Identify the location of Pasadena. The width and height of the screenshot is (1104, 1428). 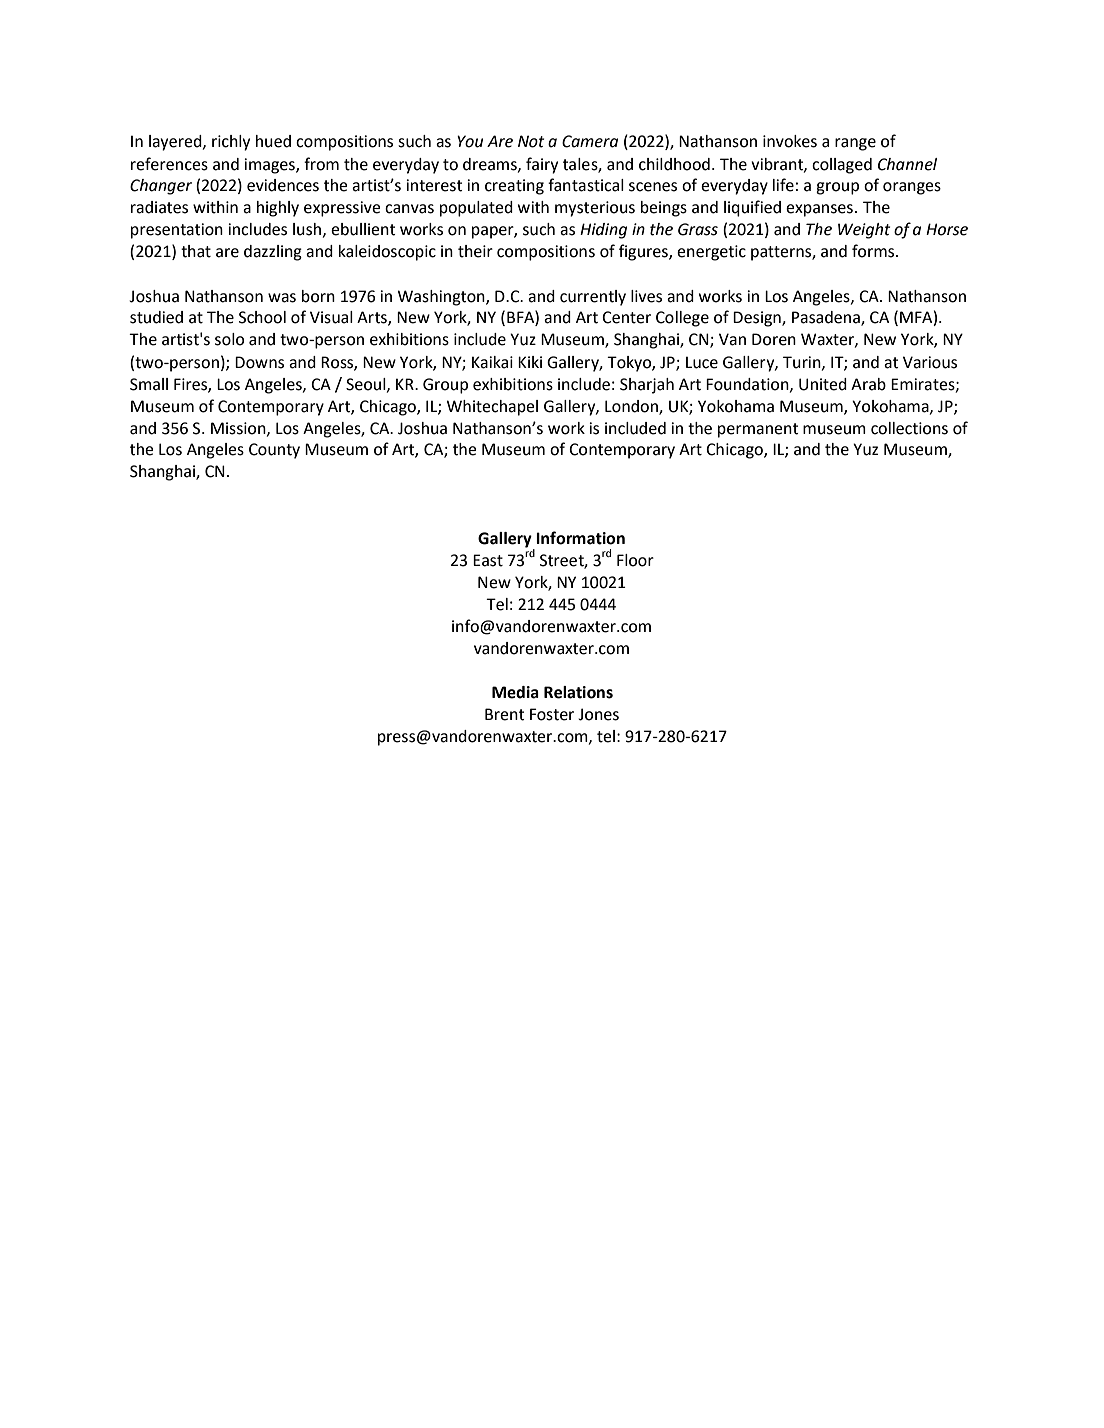
(827, 318).
